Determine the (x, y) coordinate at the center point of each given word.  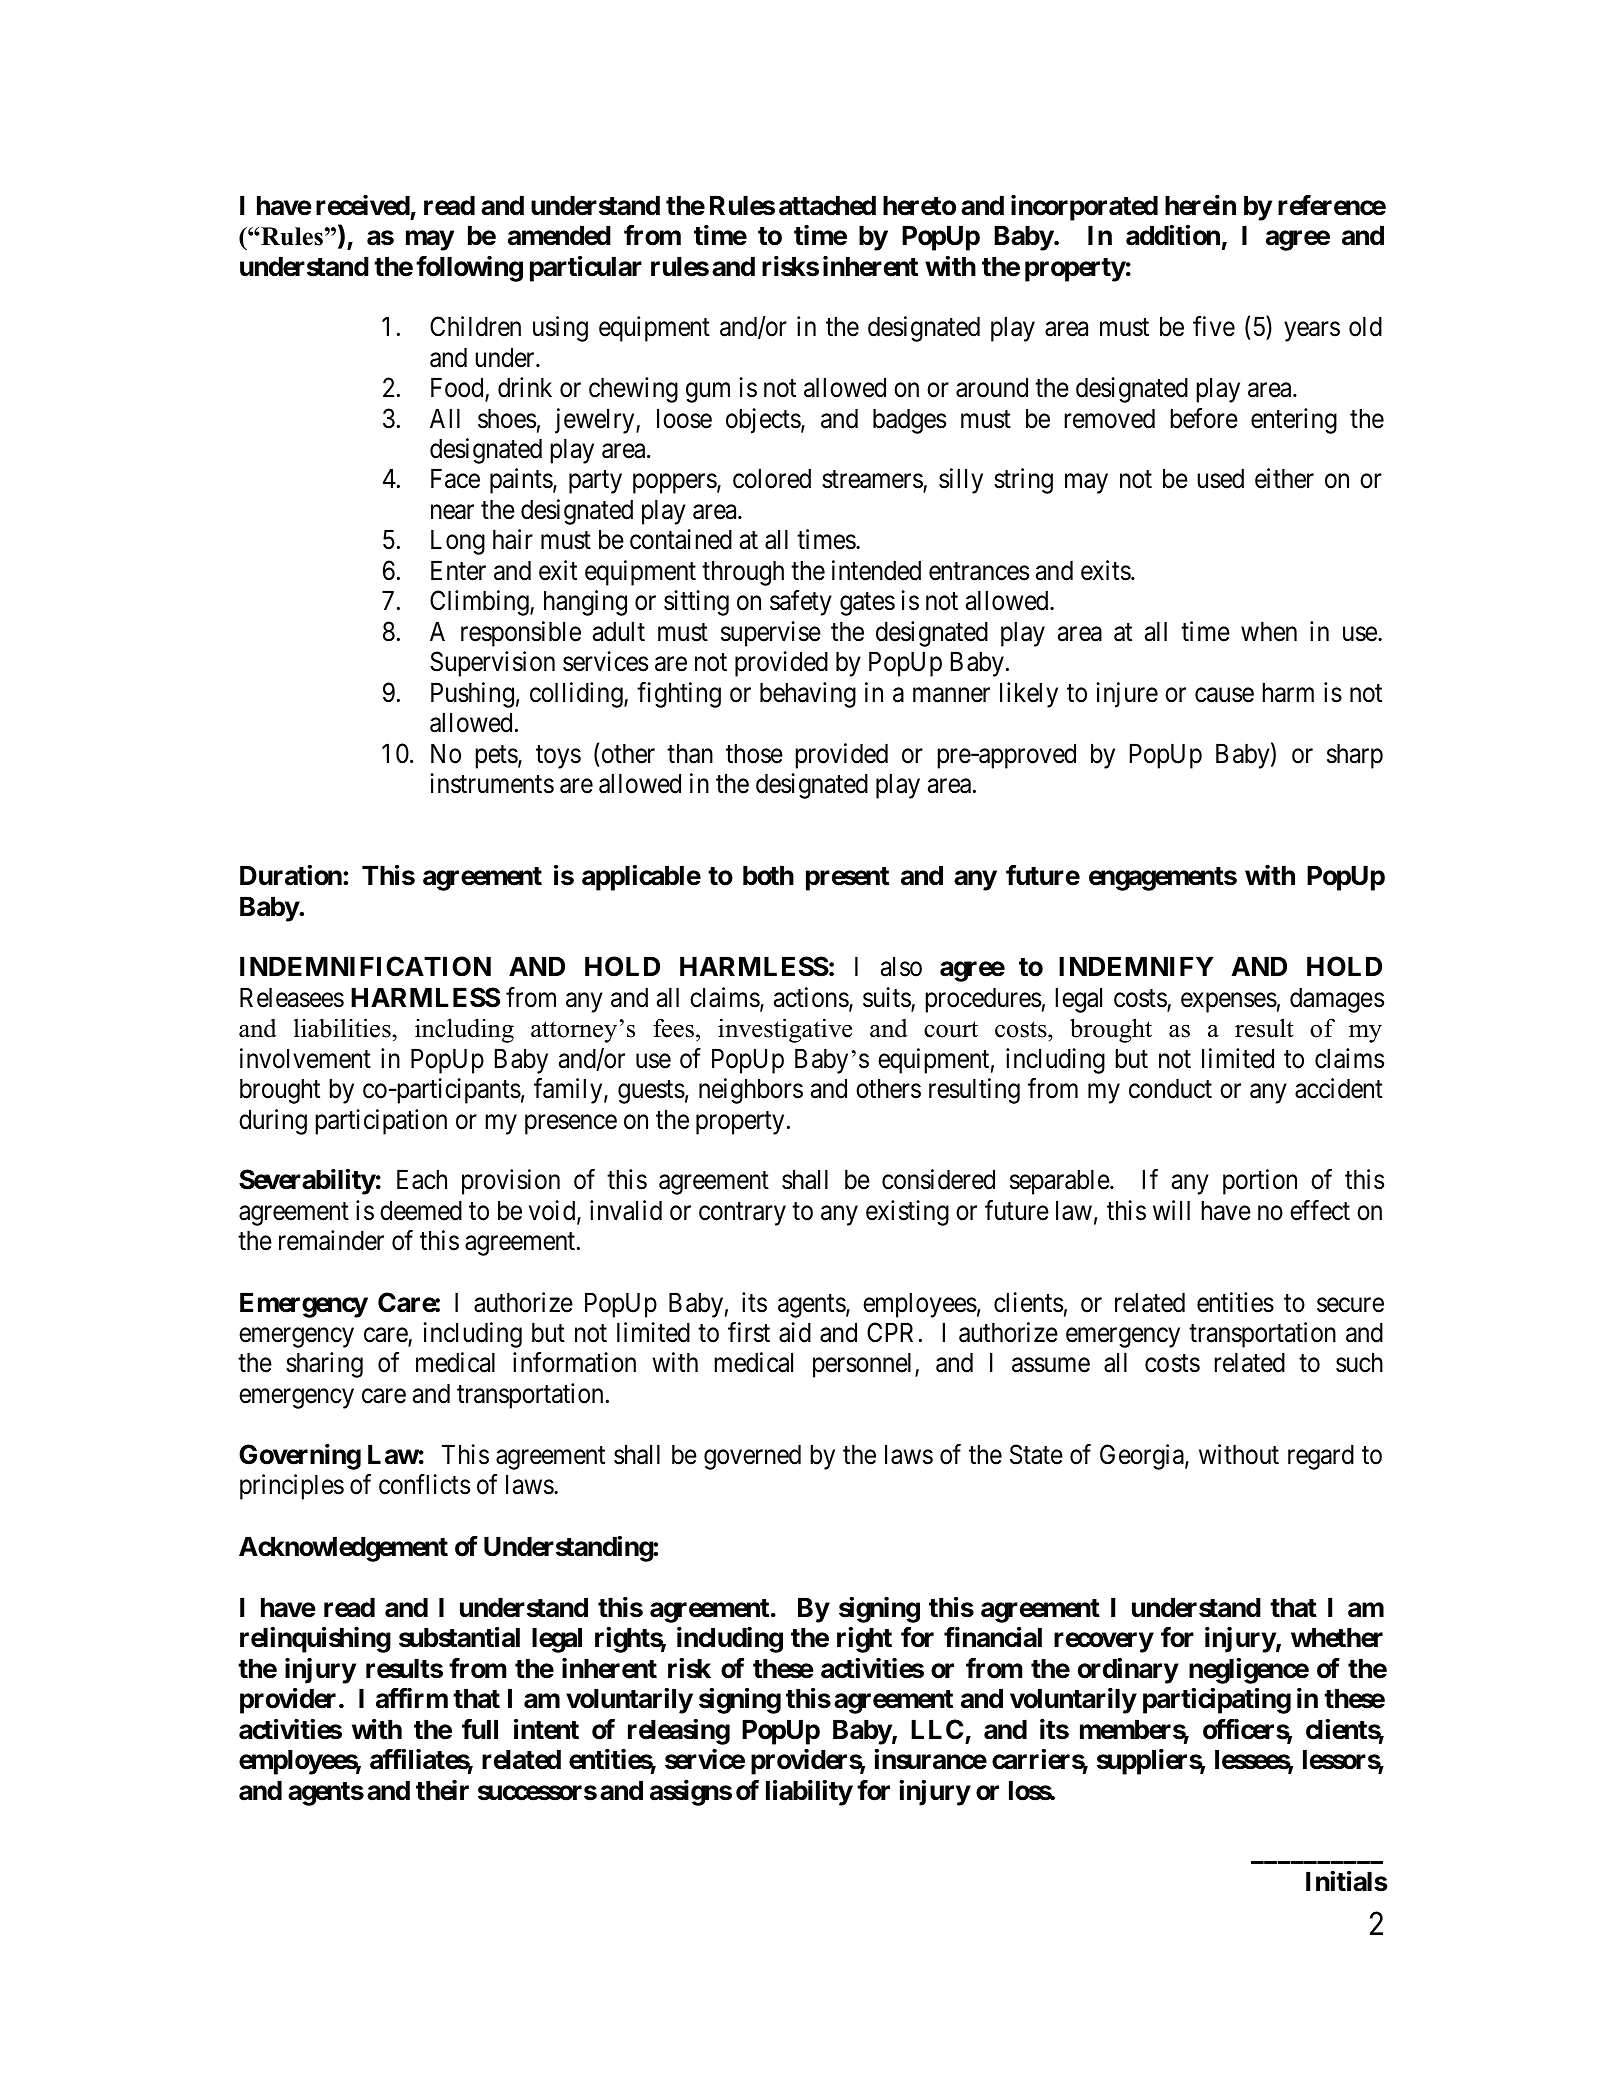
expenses (1229, 1002)
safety (801, 603)
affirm (412, 1698)
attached (827, 205)
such (1359, 1362)
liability (809, 1793)
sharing (324, 1365)
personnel (864, 1365)
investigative (785, 1030)
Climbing (480, 603)
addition (1173, 235)
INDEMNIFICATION (365, 966)
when (1269, 631)
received (363, 205)
